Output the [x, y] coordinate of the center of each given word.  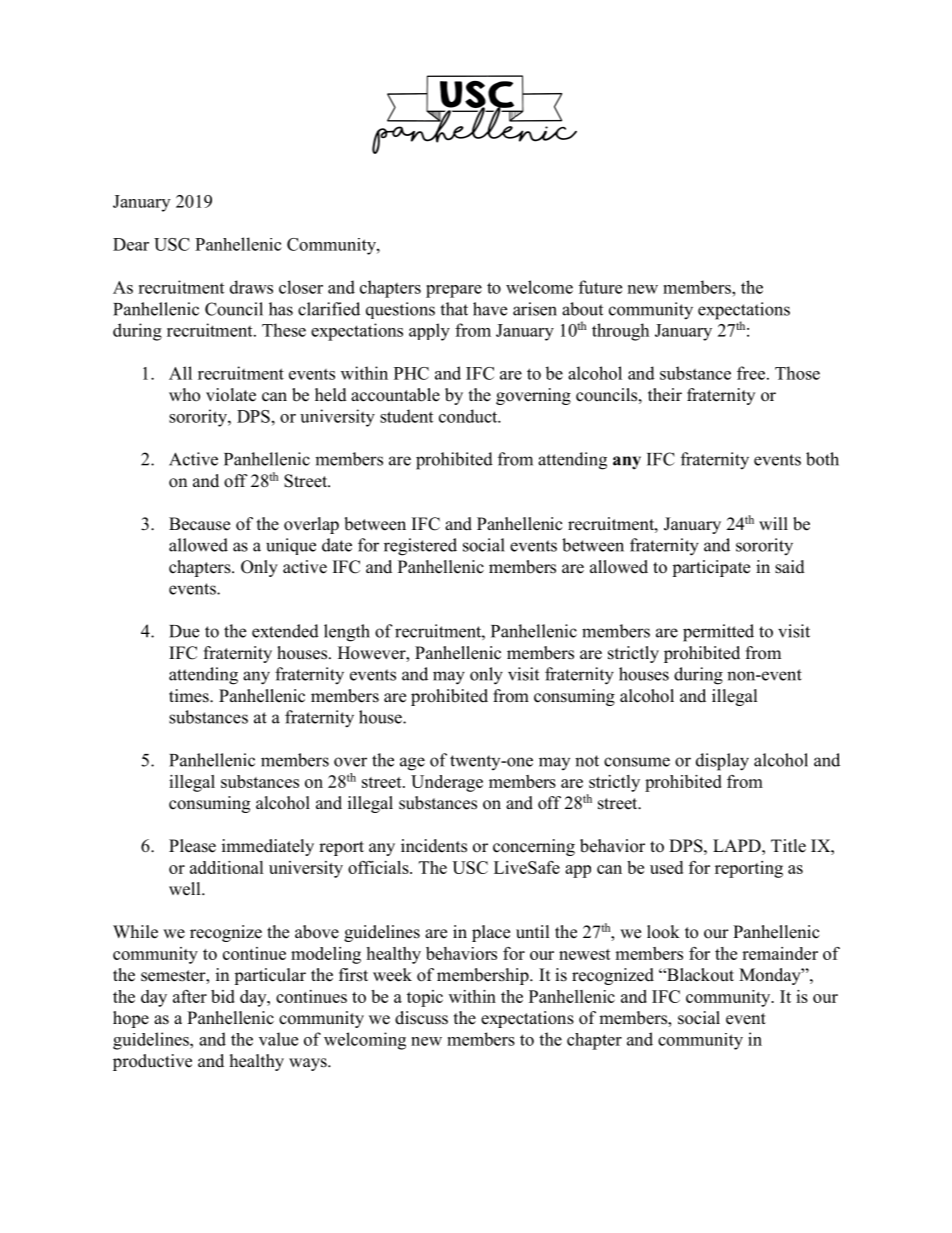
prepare [454, 291]
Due [184, 631]
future [600, 287]
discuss [421, 1018]
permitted [718, 633]
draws [251, 287]
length [347, 633]
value [278, 1039]
